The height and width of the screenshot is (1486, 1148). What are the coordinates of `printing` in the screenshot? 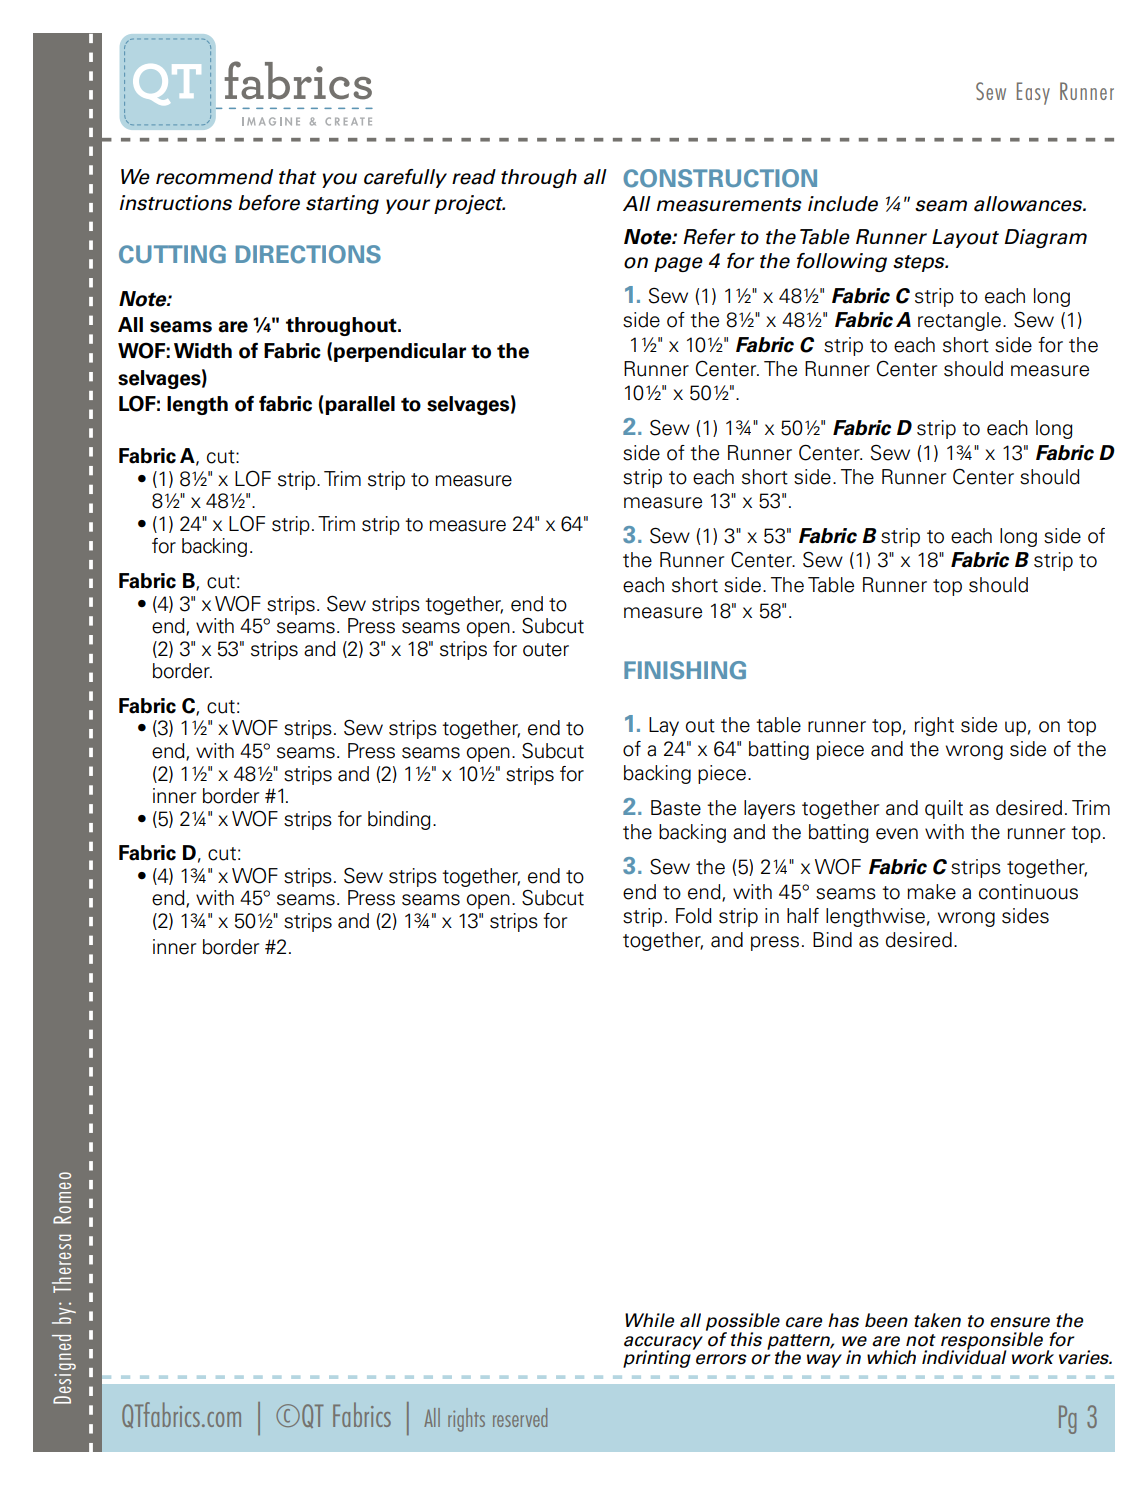 It's located at (657, 1359).
